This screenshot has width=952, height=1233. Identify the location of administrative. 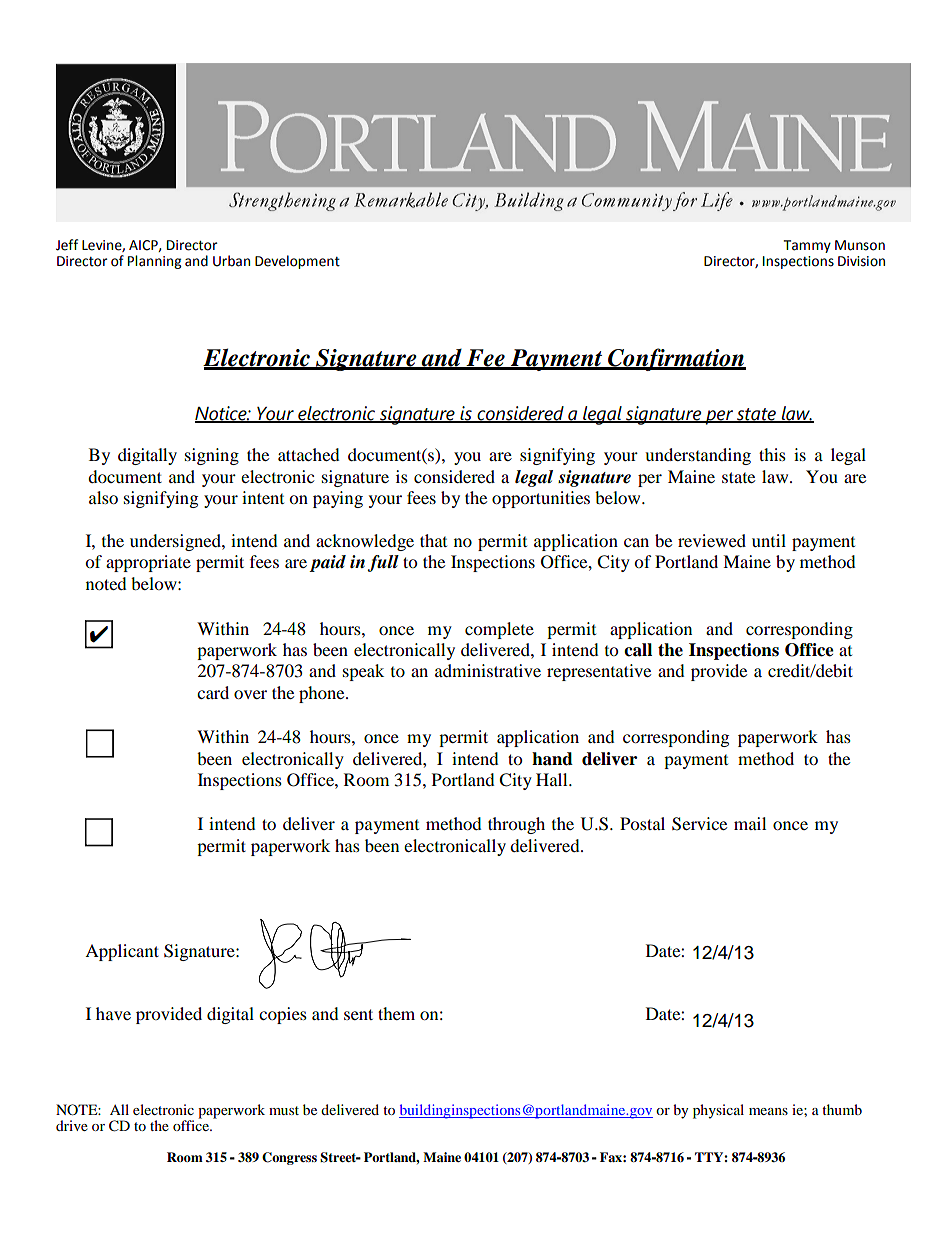
(488, 670).
